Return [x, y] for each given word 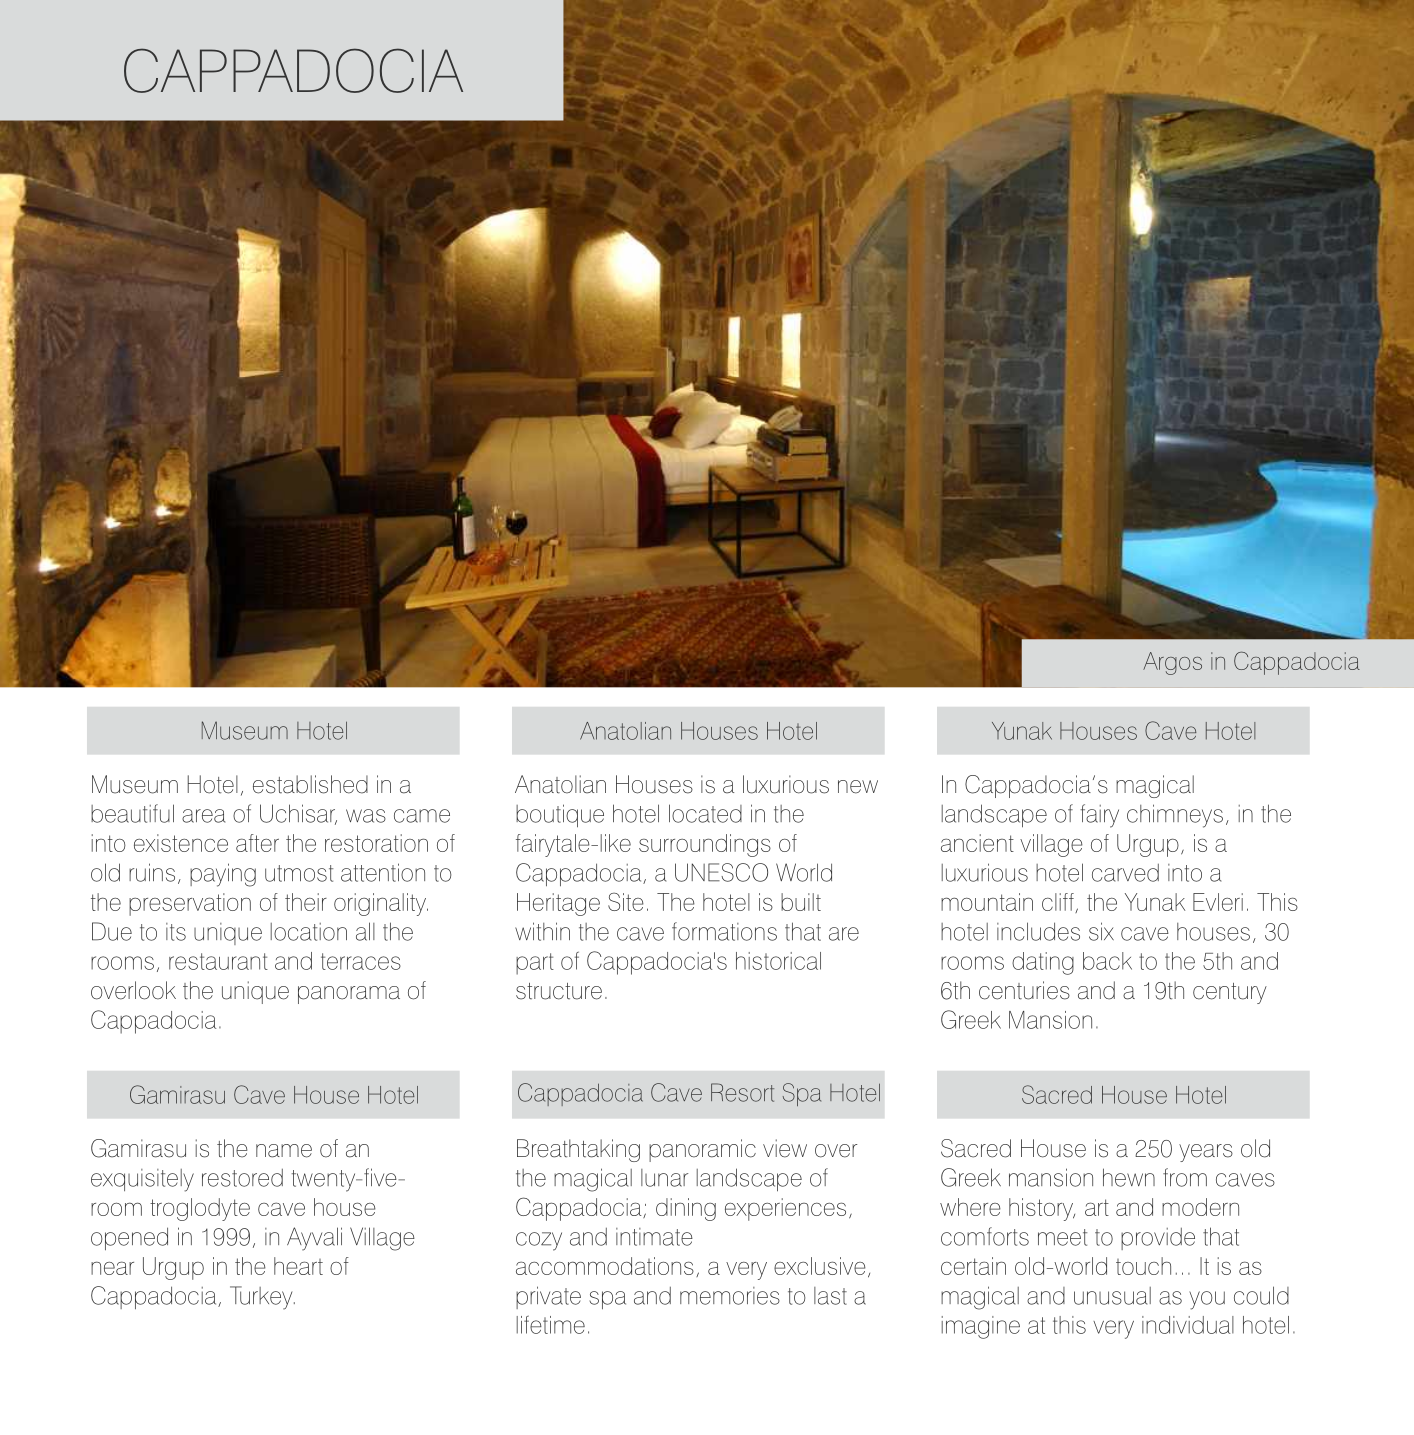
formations [724, 931]
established [310, 784]
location [309, 932]
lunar [664, 1178]
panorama [349, 995]
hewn [1129, 1177]
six [1101, 931]
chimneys [1175, 816]
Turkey [262, 1298]
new [858, 787]
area [203, 816]
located [705, 813]
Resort [742, 1092]
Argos [1172, 663]
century [1230, 993]
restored [242, 1178]
